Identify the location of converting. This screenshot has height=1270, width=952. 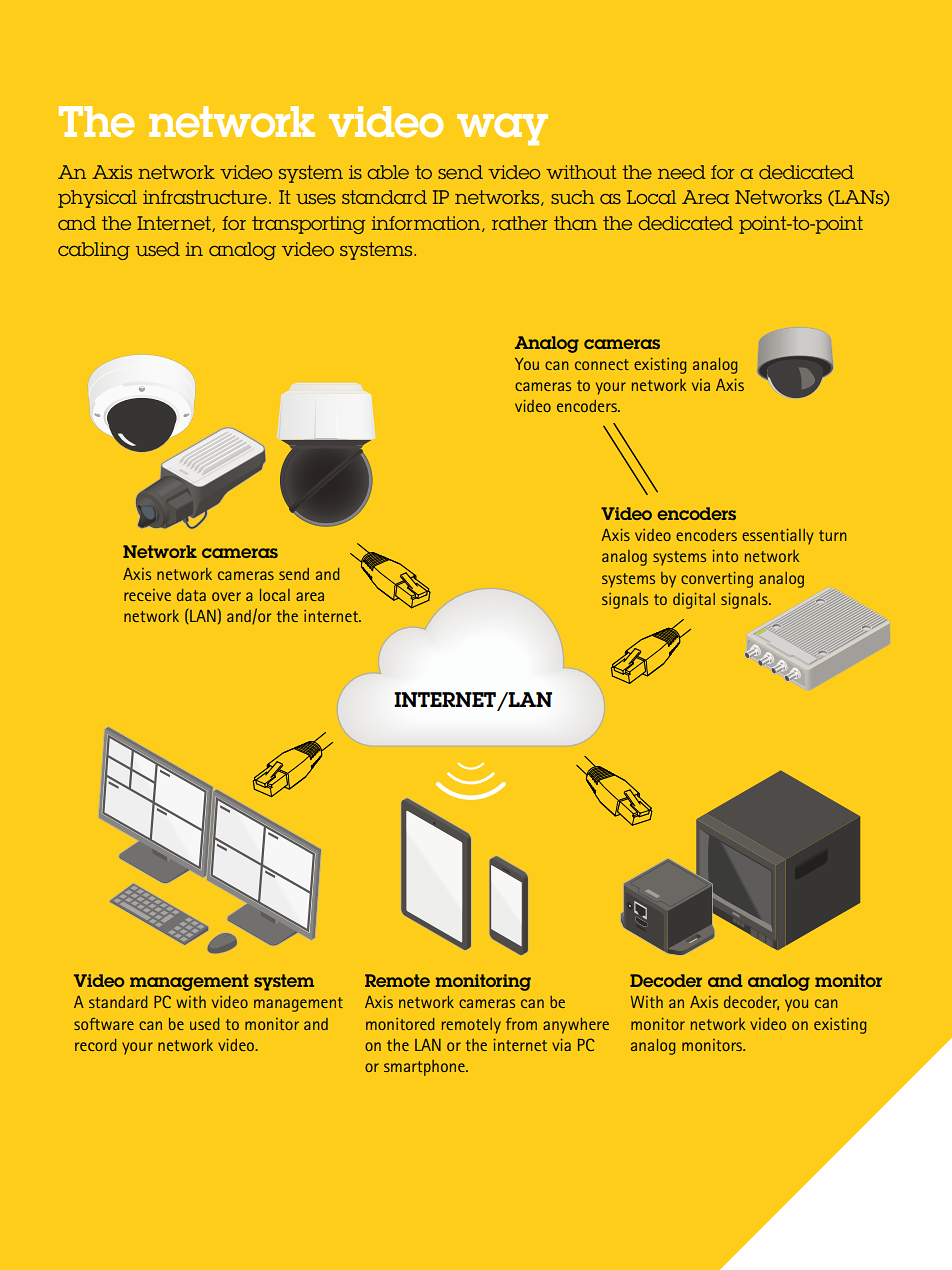
(717, 580).
